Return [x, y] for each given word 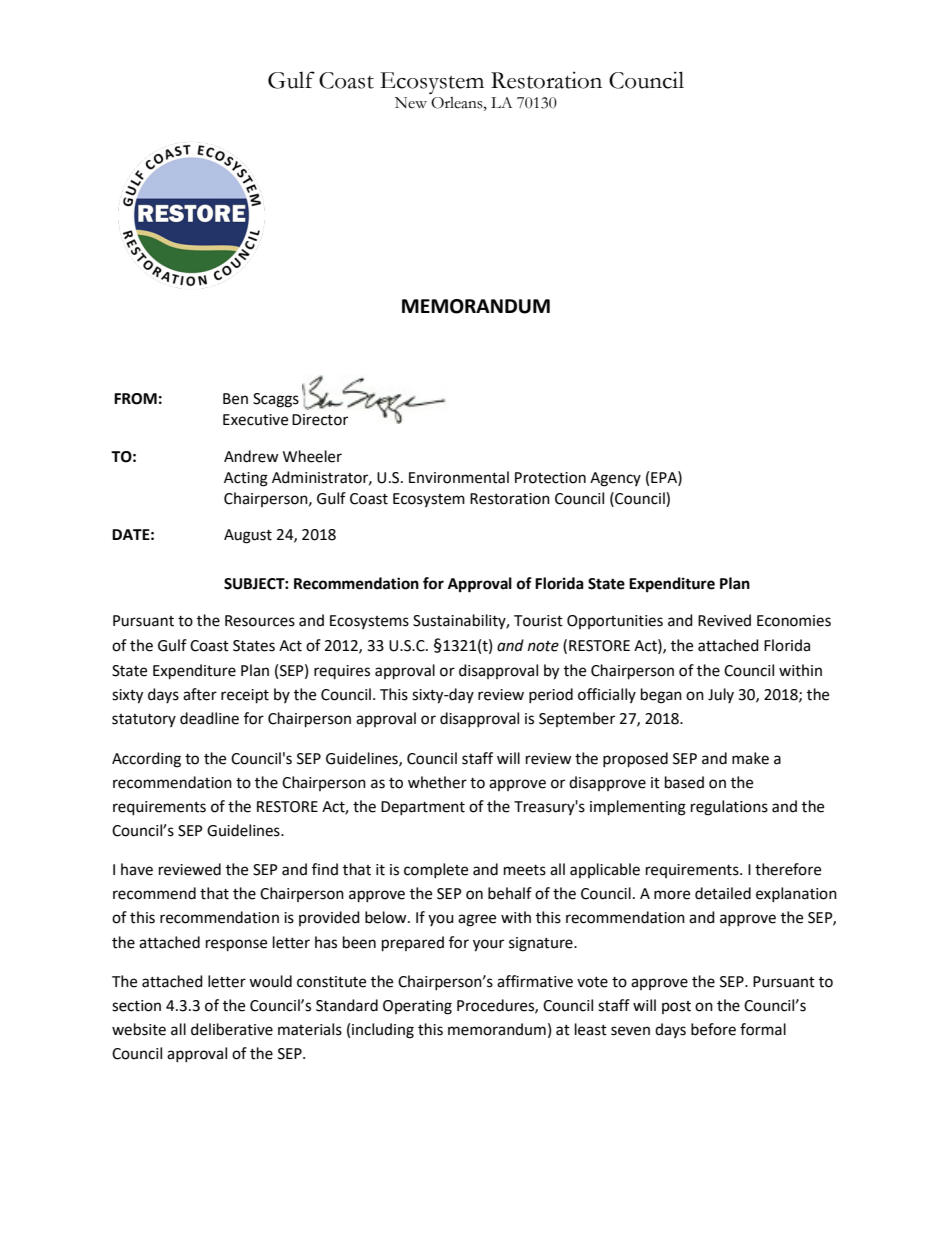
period [551, 695]
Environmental [459, 477]
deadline [209, 718]
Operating [417, 1007]
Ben [235, 399]
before [713, 1029]
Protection [550, 478]
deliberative [232, 1029]
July [721, 695]
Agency [615, 479]
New [411, 103]
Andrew [251, 456]
